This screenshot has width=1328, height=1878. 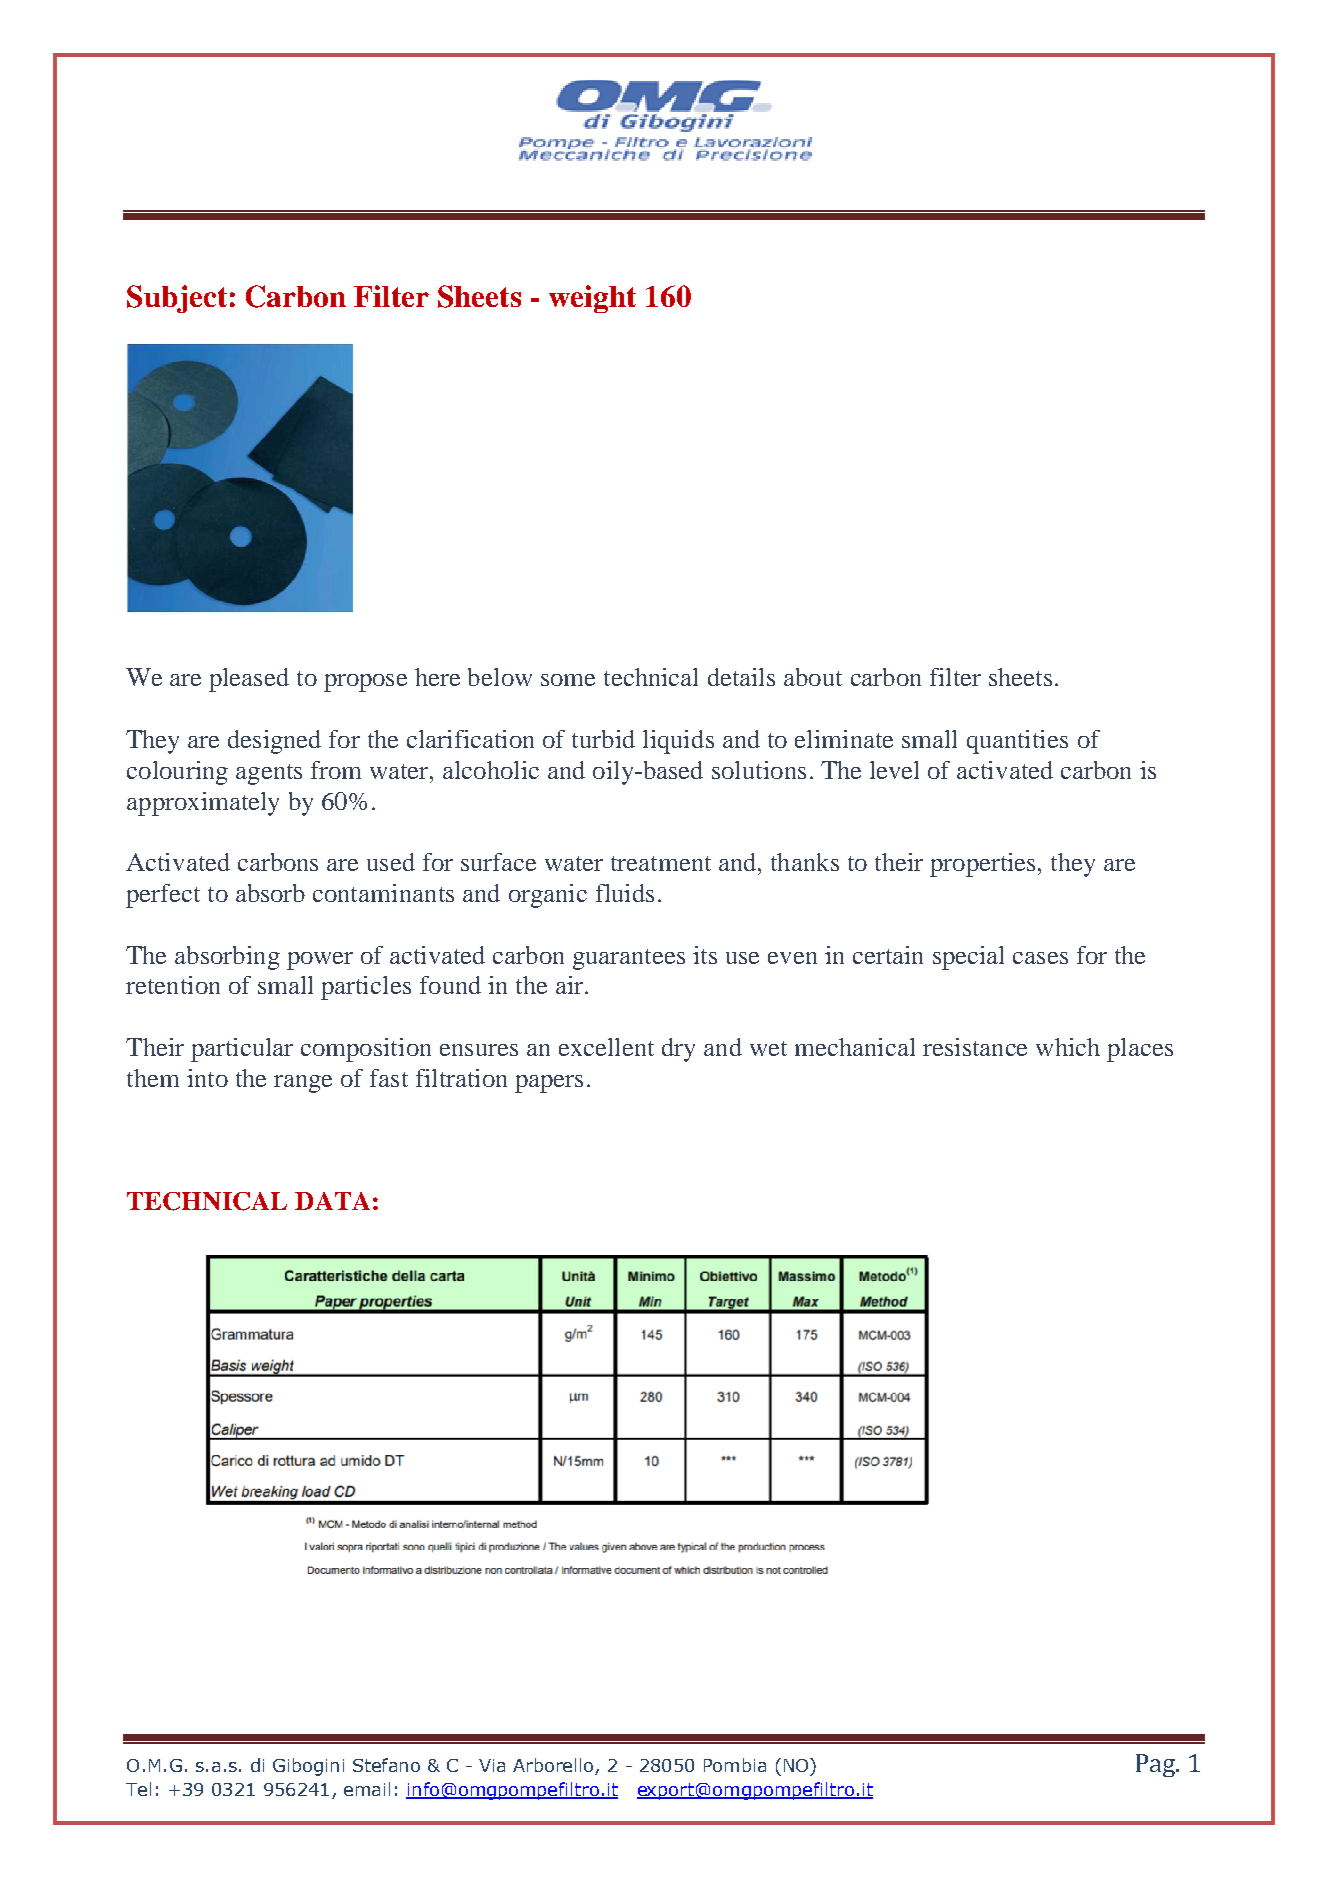 What do you see at coordinates (269, 774) in the screenshot?
I see `agents` at bounding box center [269, 774].
